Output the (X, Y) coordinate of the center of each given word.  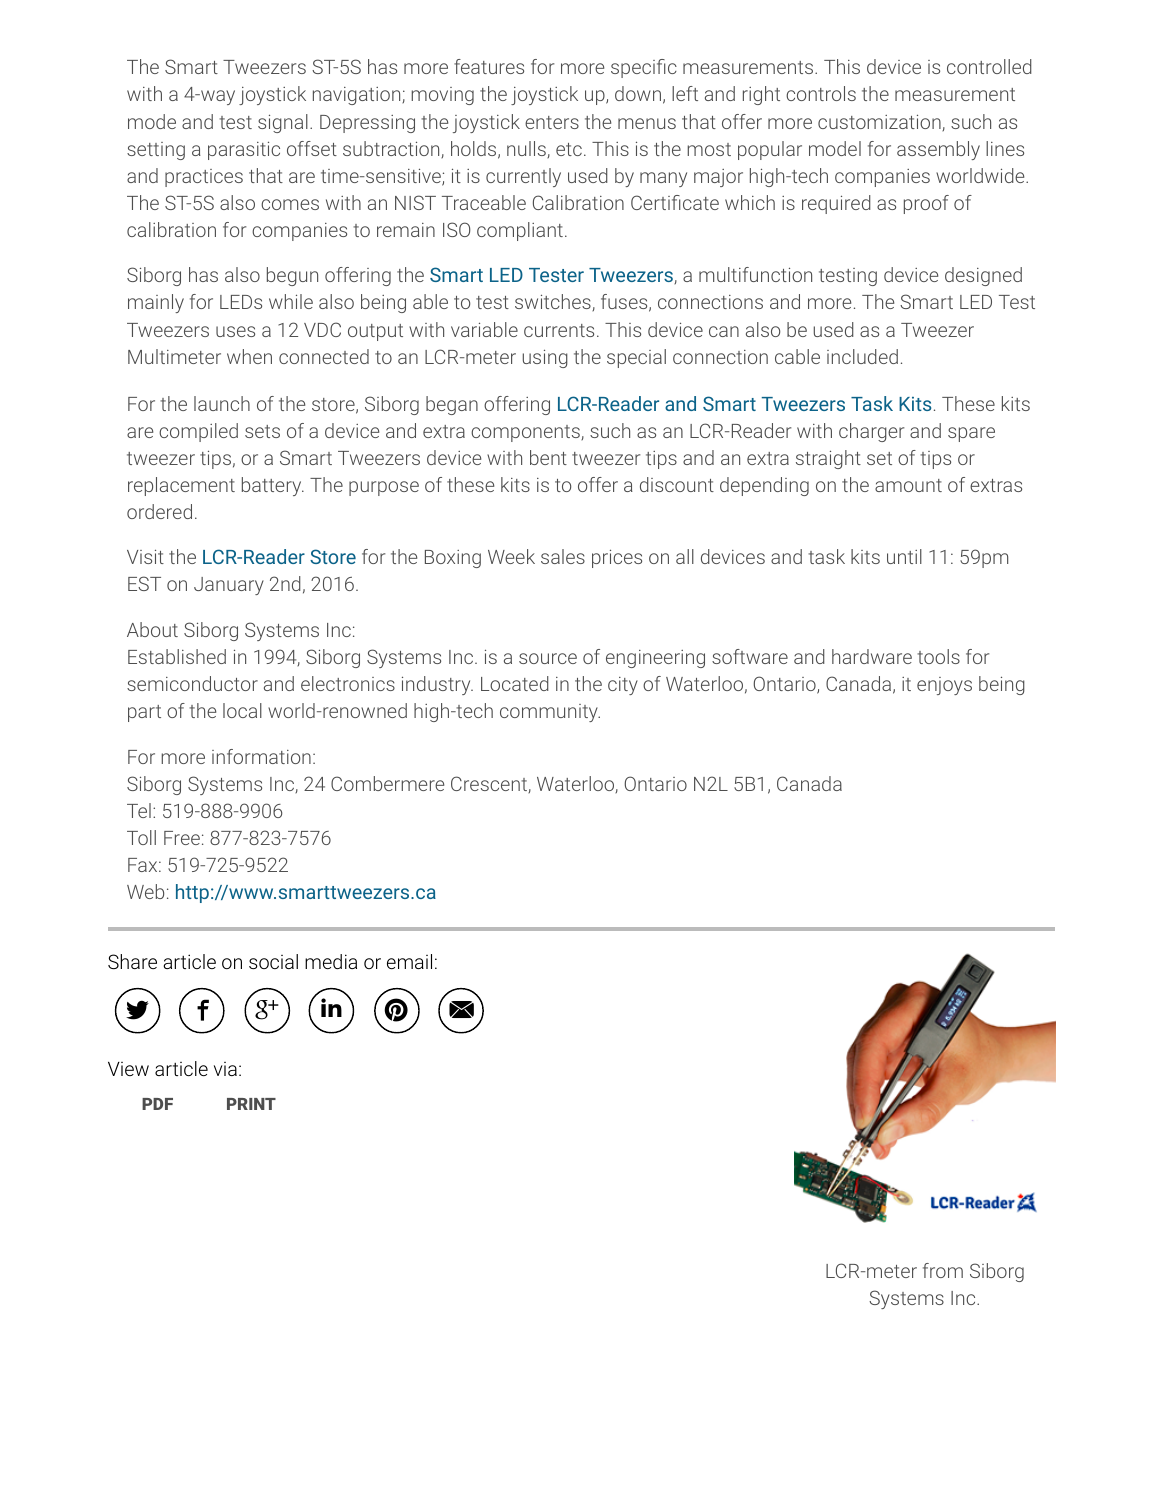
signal (283, 123)
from (943, 1270)
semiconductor (192, 683)
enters (552, 122)
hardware (872, 656)
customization (880, 122)
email (409, 961)
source (548, 658)
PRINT (251, 1104)
